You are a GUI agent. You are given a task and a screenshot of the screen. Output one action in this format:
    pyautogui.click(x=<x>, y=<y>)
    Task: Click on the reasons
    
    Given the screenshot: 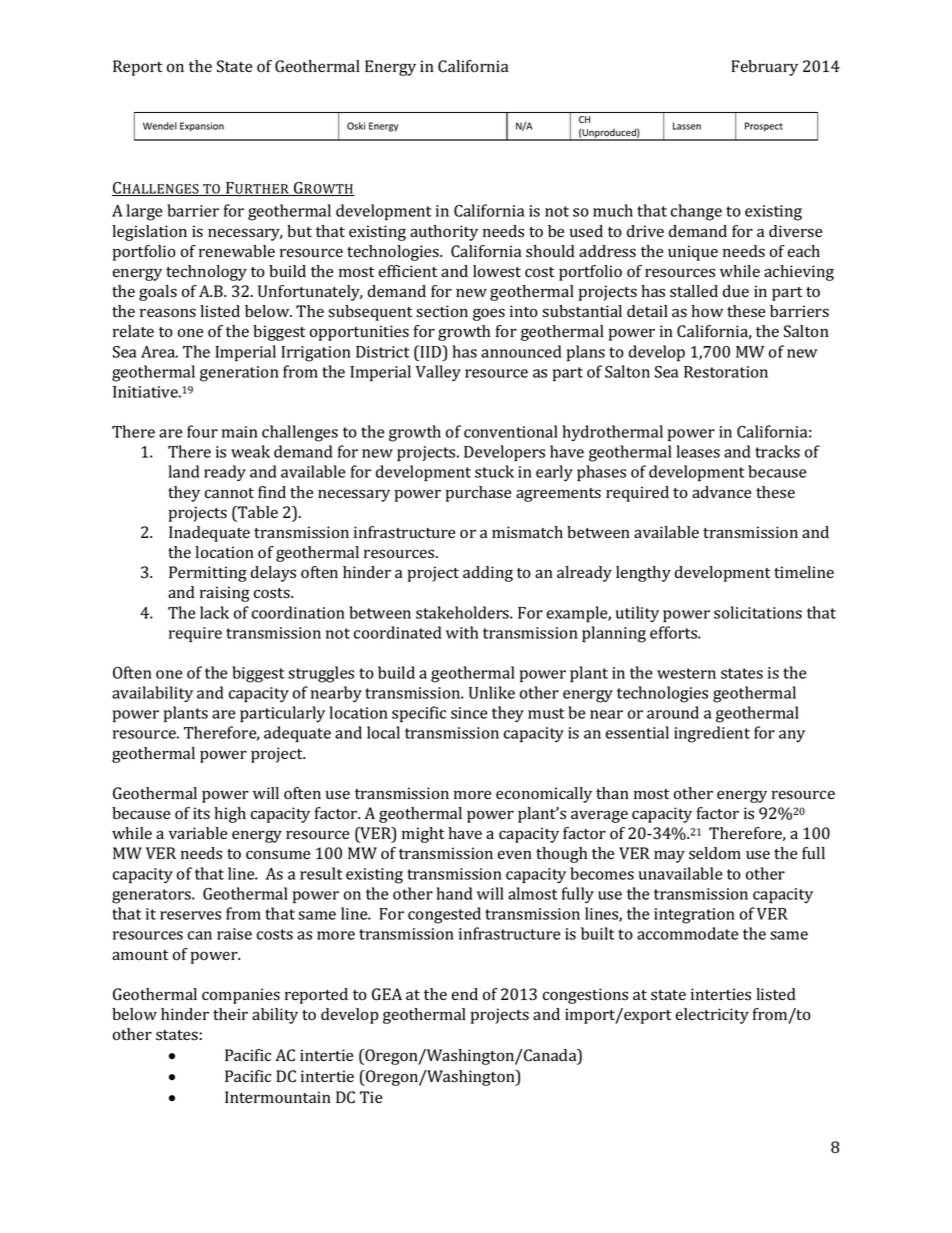 What is the action you would take?
    pyautogui.click(x=168, y=313)
